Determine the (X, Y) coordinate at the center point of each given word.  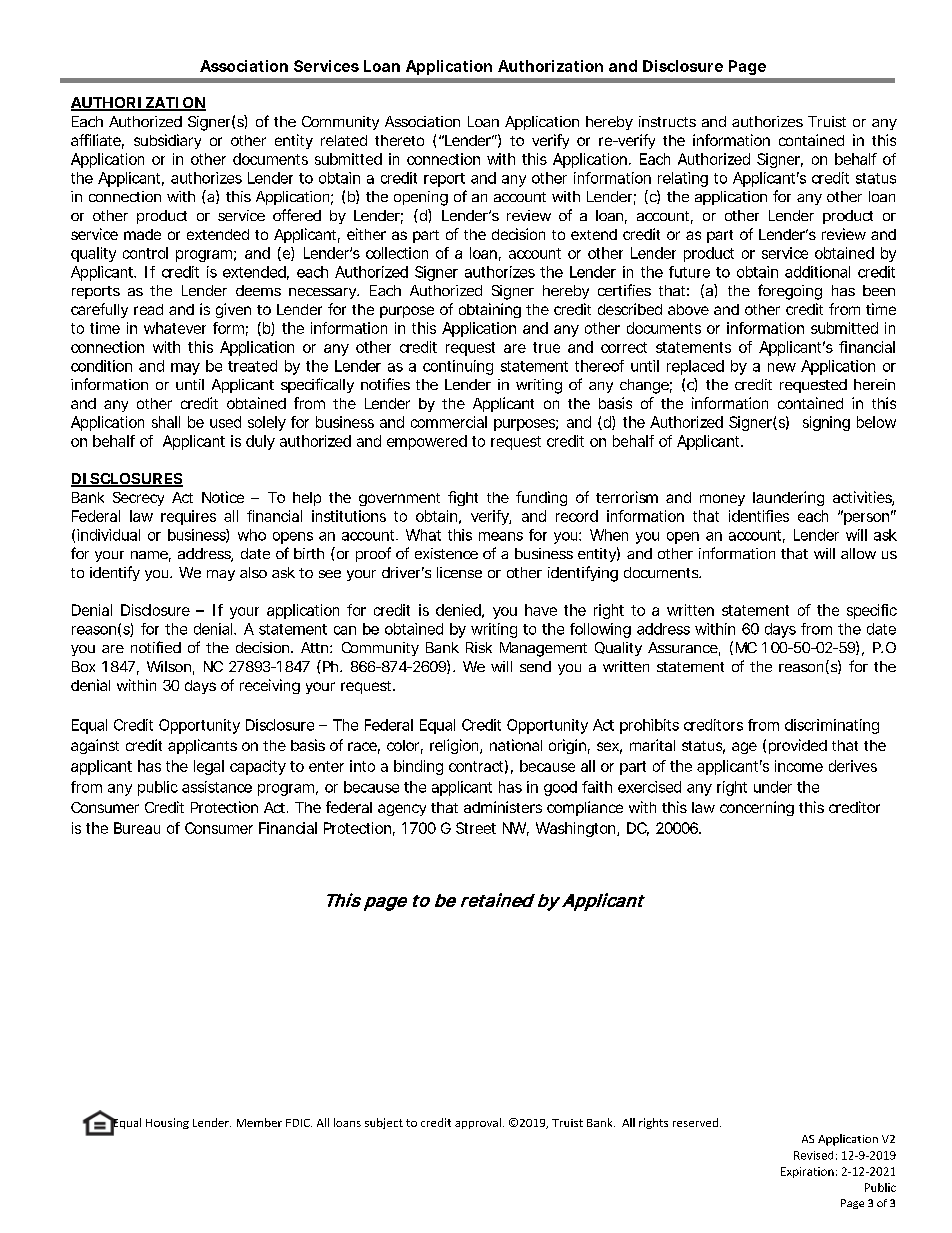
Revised (813, 1155)
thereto (399, 140)
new (782, 367)
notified (156, 647)
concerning (757, 808)
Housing (167, 1123)
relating (683, 179)
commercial (449, 422)
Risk (479, 647)
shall (166, 422)
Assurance (683, 647)
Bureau (137, 828)
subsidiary (167, 141)
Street (476, 828)
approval (478, 1123)
